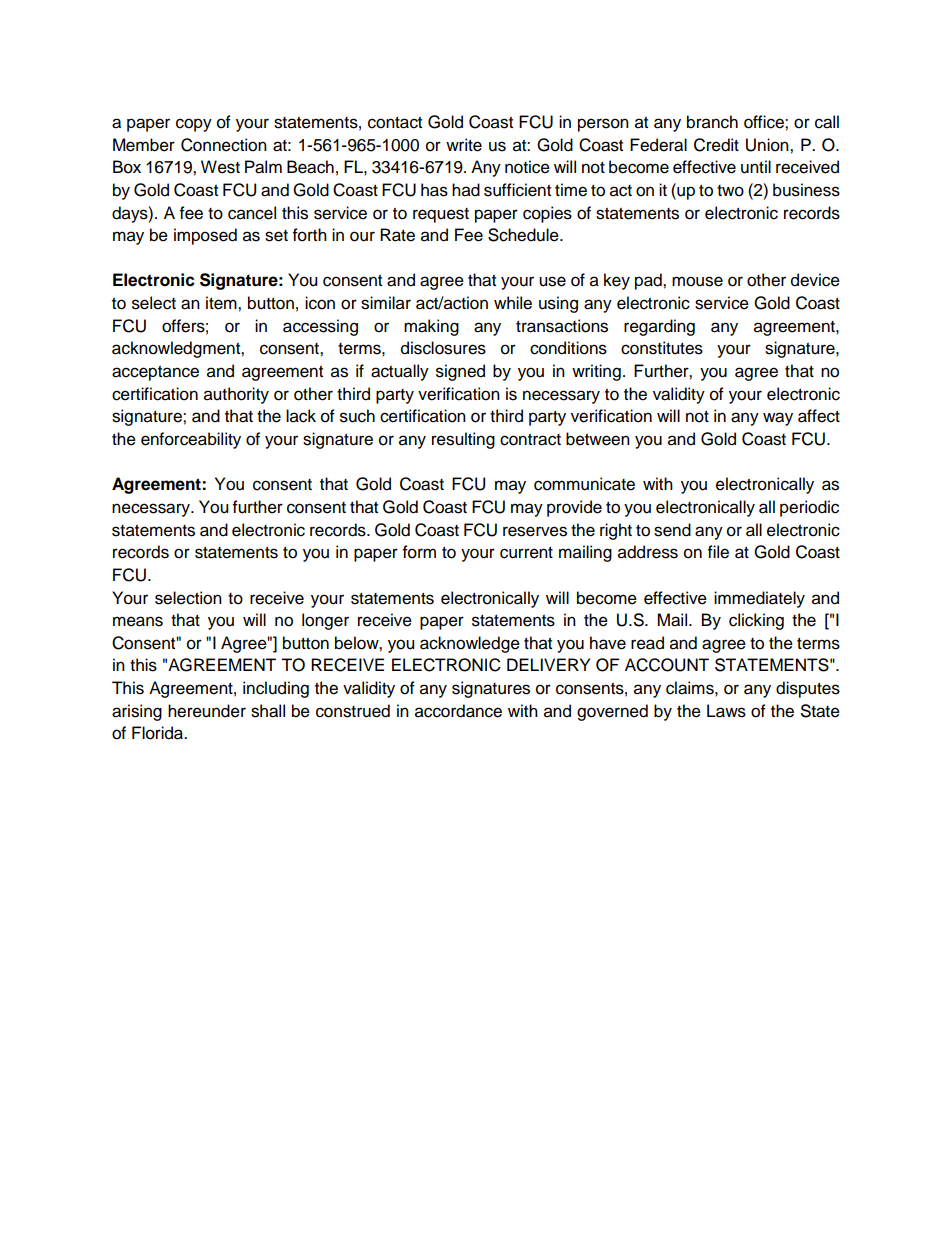 The width and height of the screenshot is (952, 1233). Describe the element at coordinates (672, 530) in the screenshot. I see `send` at that location.
